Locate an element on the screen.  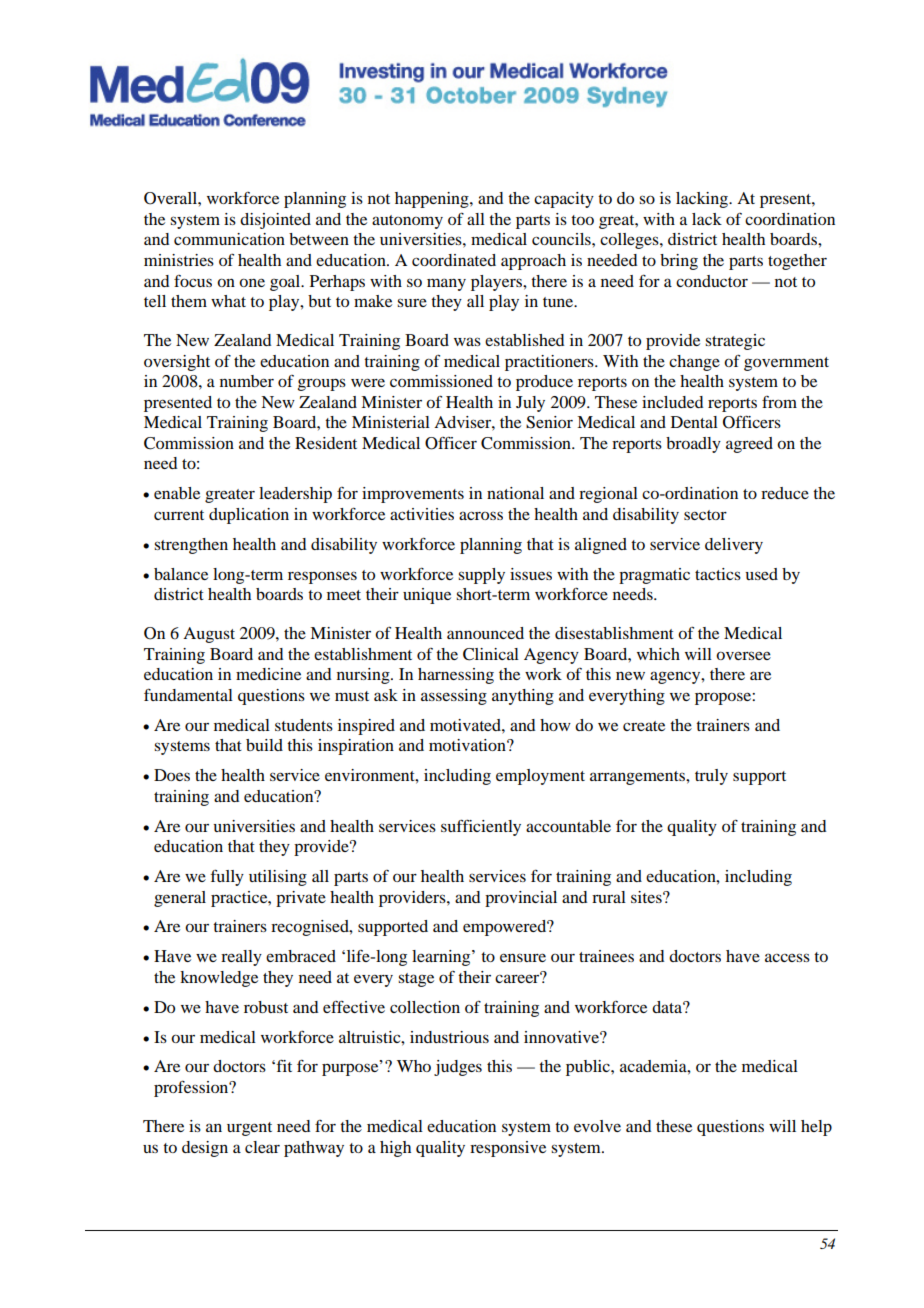
urgent is located at coordinates (249, 1129).
